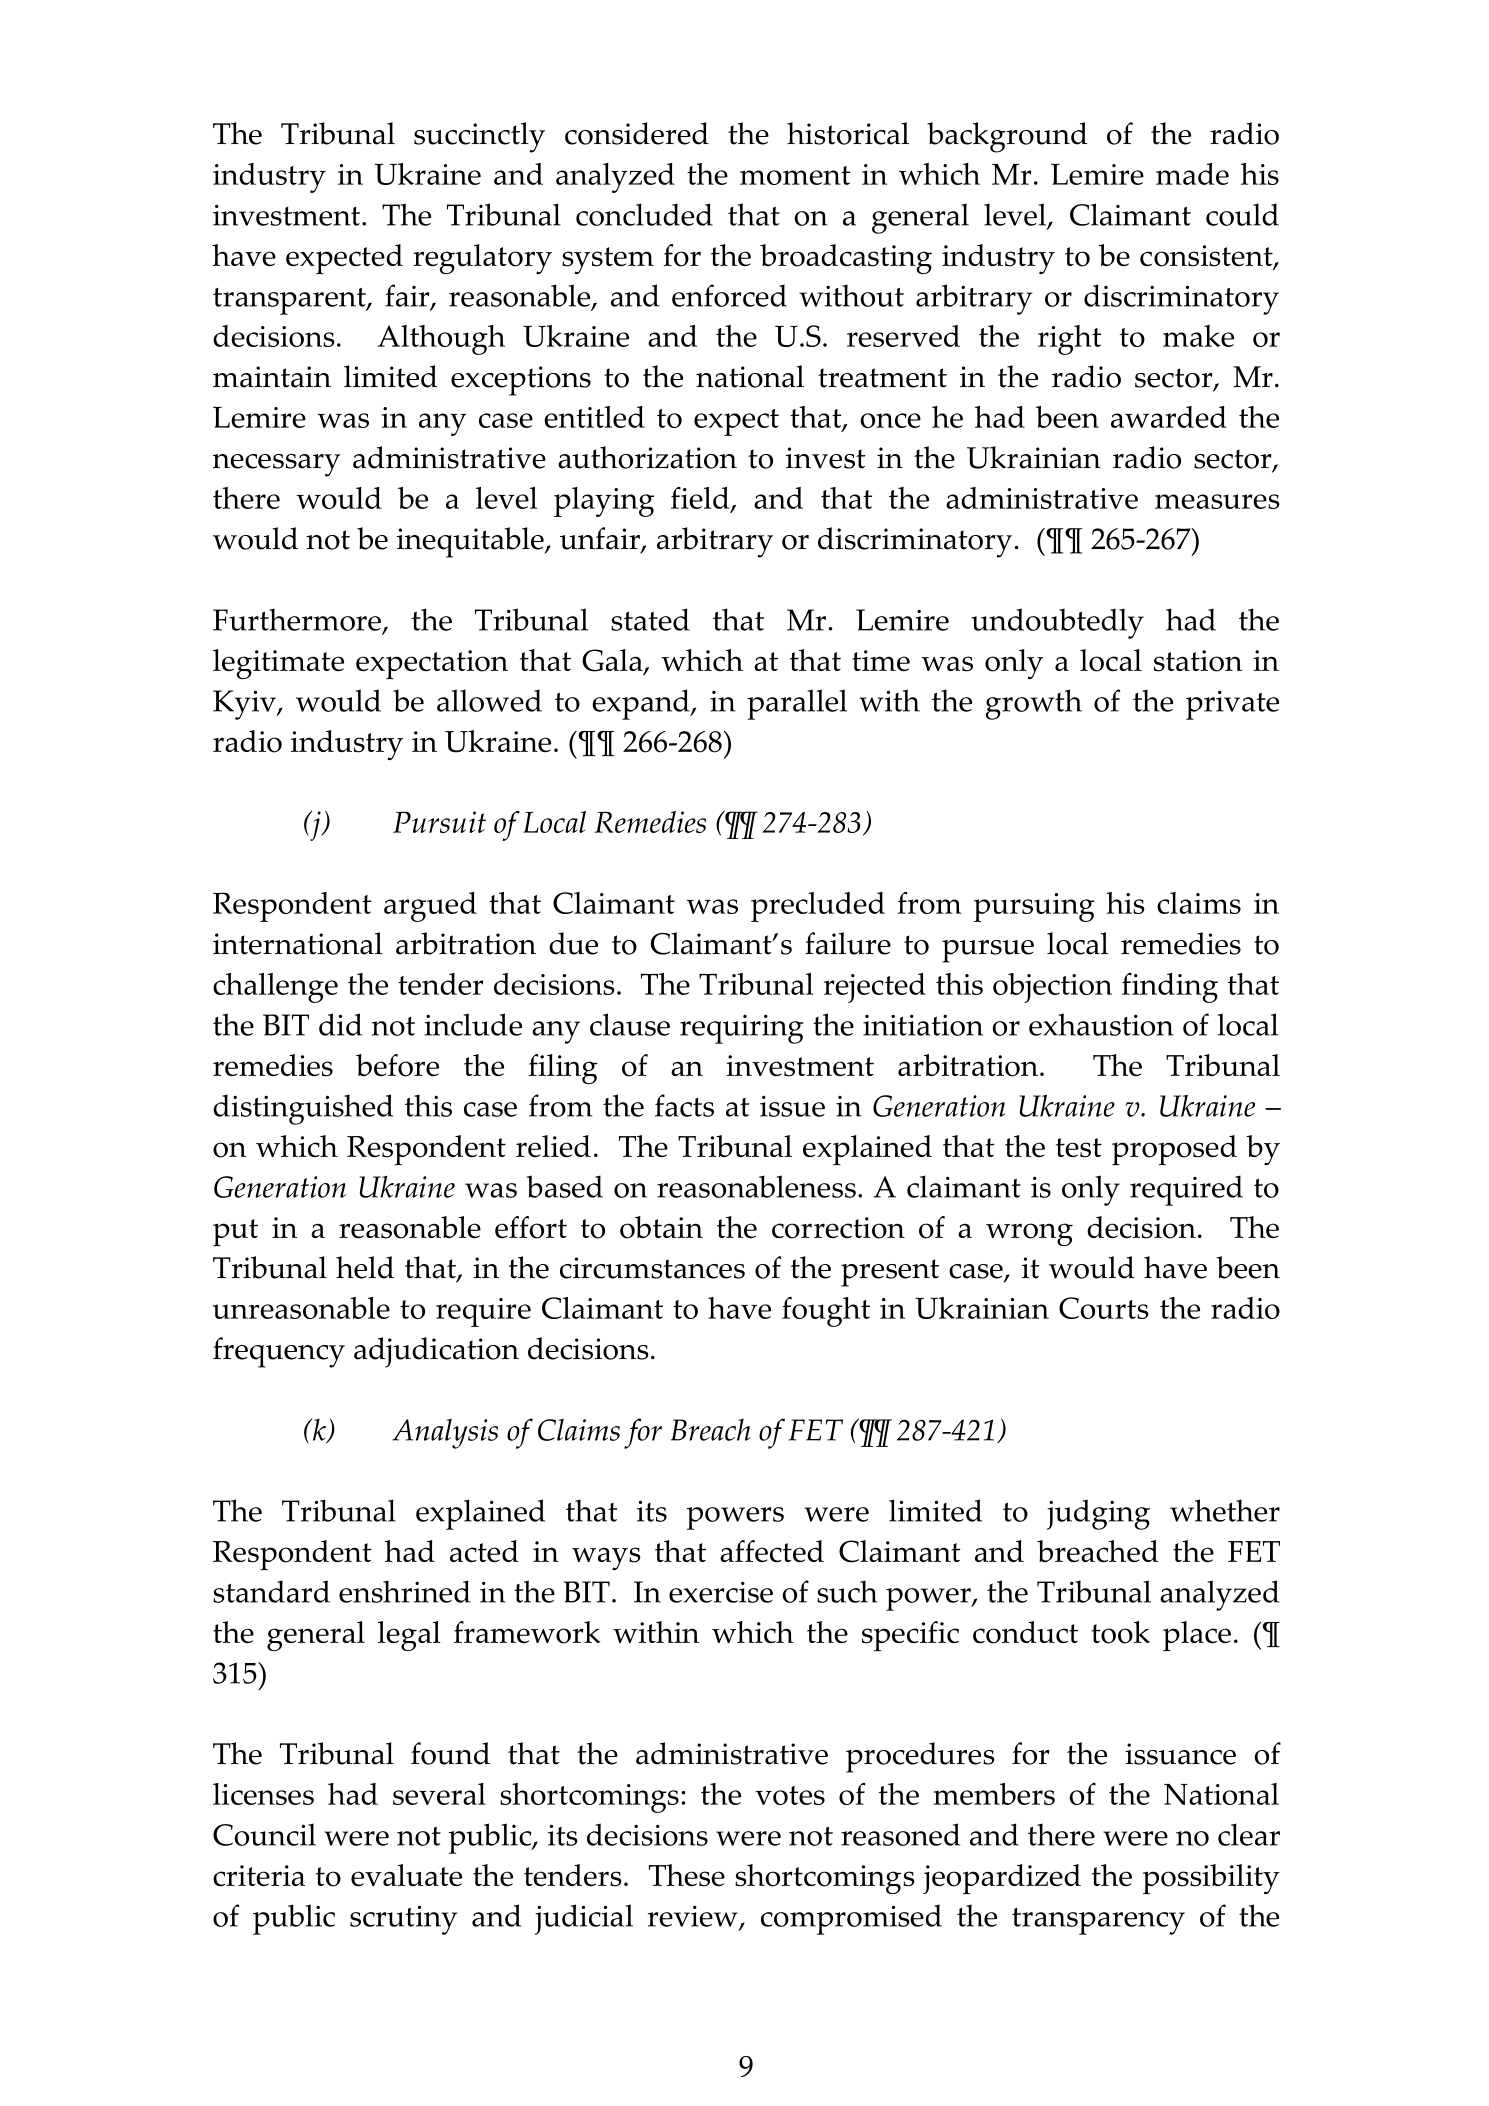 The height and width of the screenshot is (2106, 1489). Describe the element at coordinates (826, 1312) in the screenshot. I see `fought` at that location.
